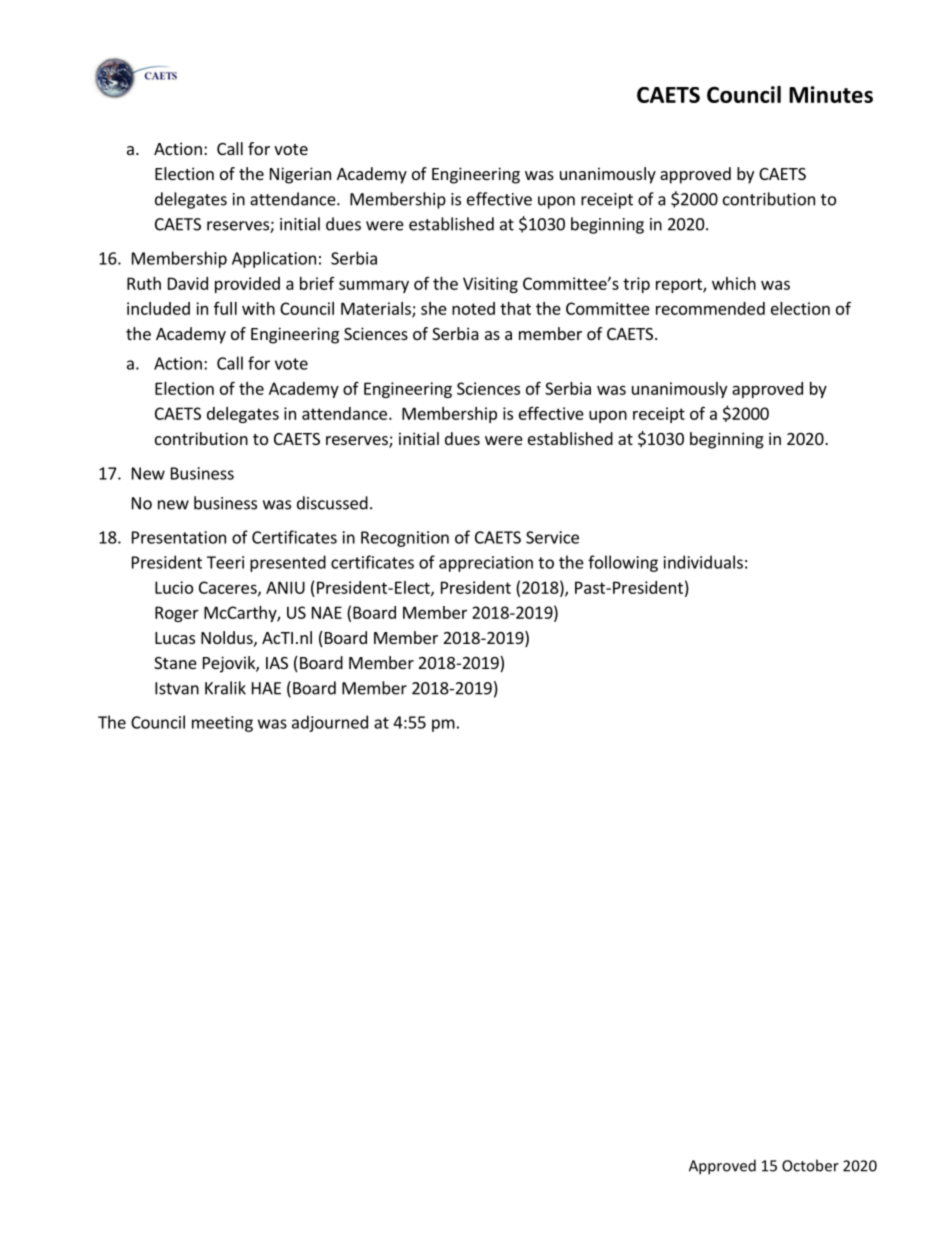 The width and height of the screenshot is (952, 1233). What do you see at coordinates (486, 564) in the screenshot?
I see `appreciation` at bounding box center [486, 564].
